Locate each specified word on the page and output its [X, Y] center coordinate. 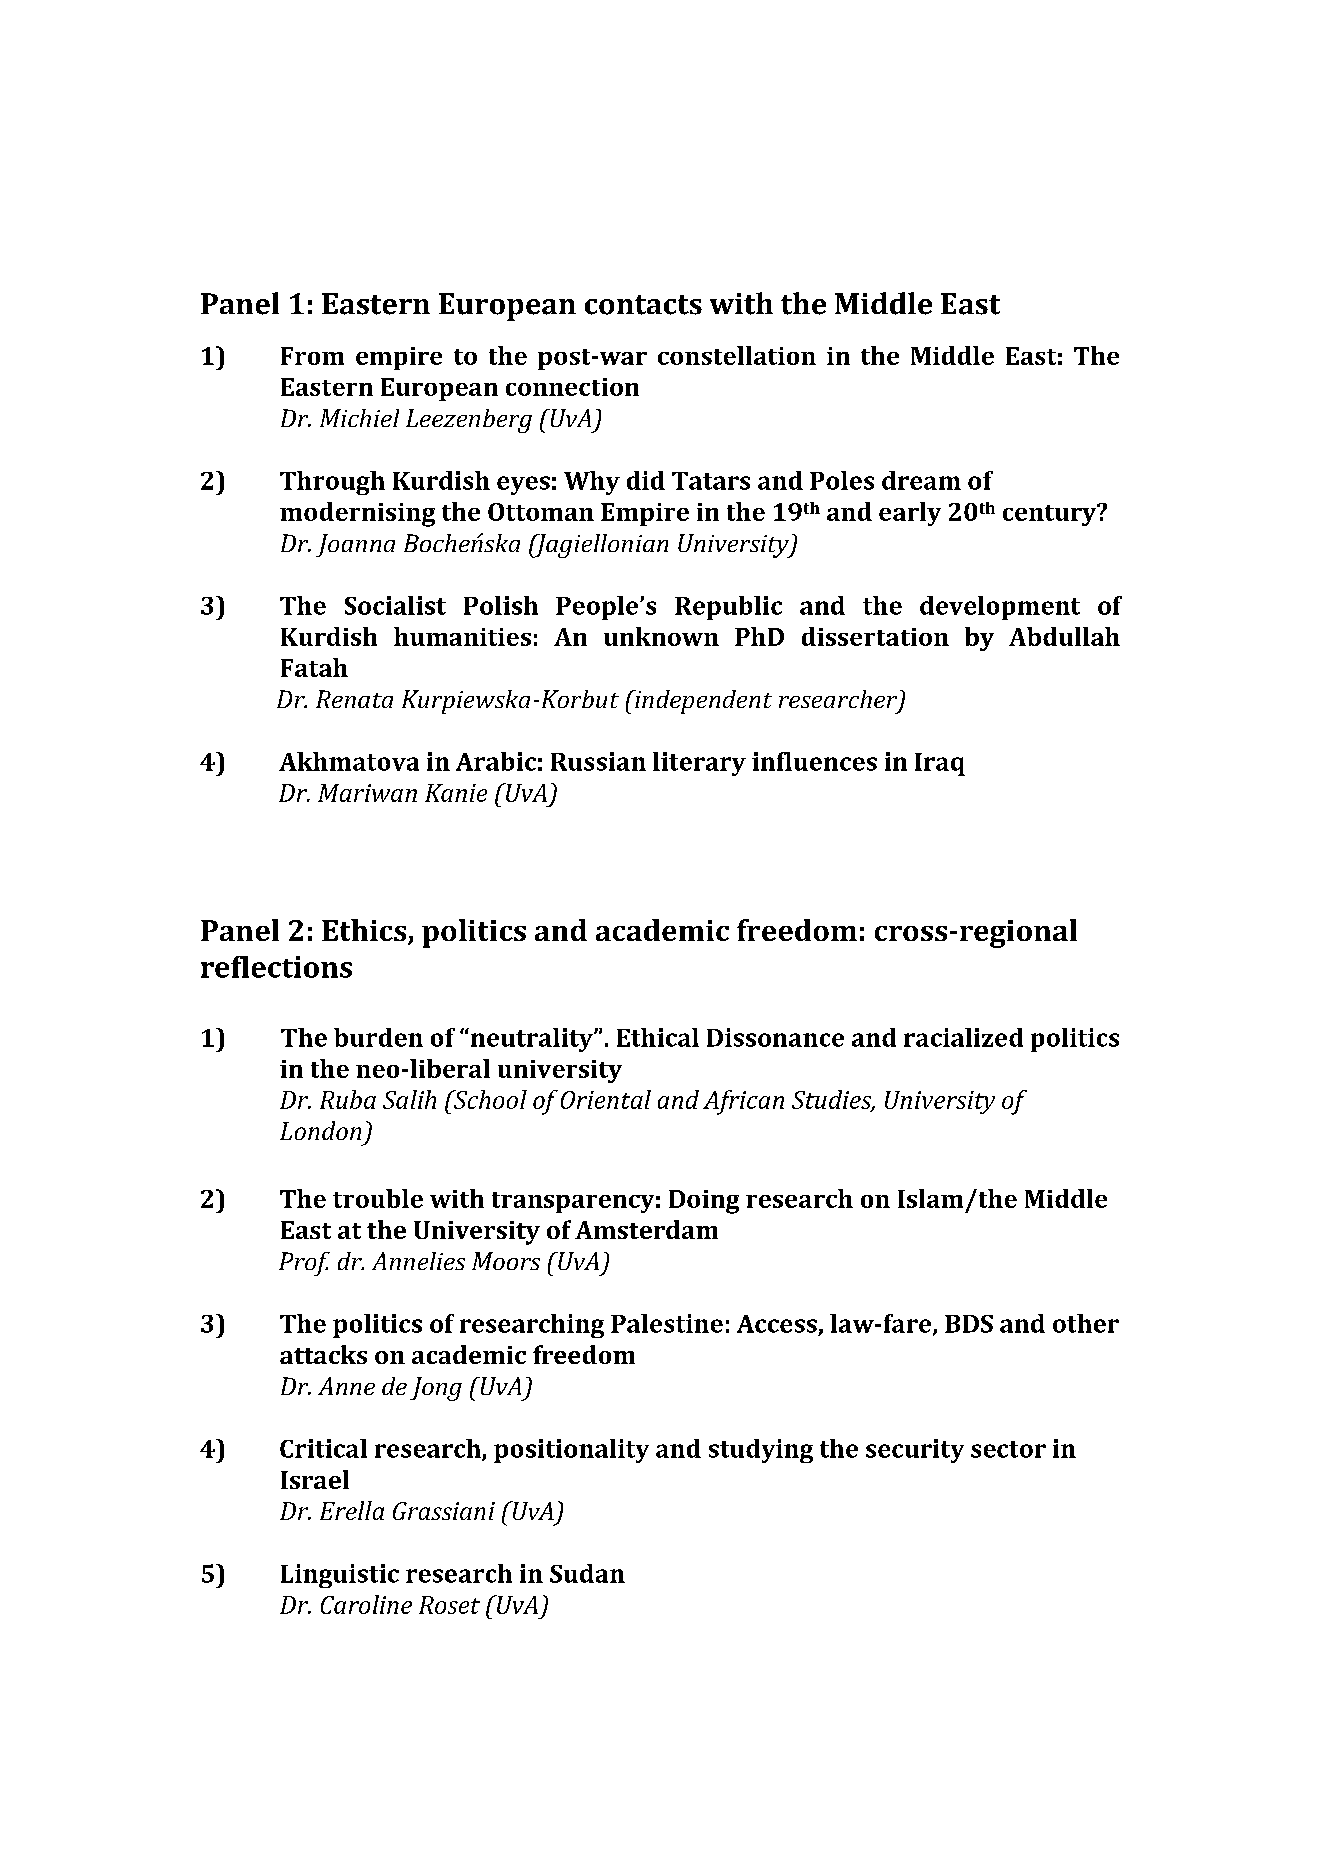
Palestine [667, 1323]
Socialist [395, 605]
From [312, 356]
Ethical [658, 1037]
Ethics [365, 931]
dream [921, 480]
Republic [728, 608]
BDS [969, 1324]
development [1000, 608]
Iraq [940, 764]
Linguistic [340, 1576]
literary [699, 764]
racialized [963, 1037]
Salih [409, 1099]
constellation [737, 355]
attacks [323, 1354]
